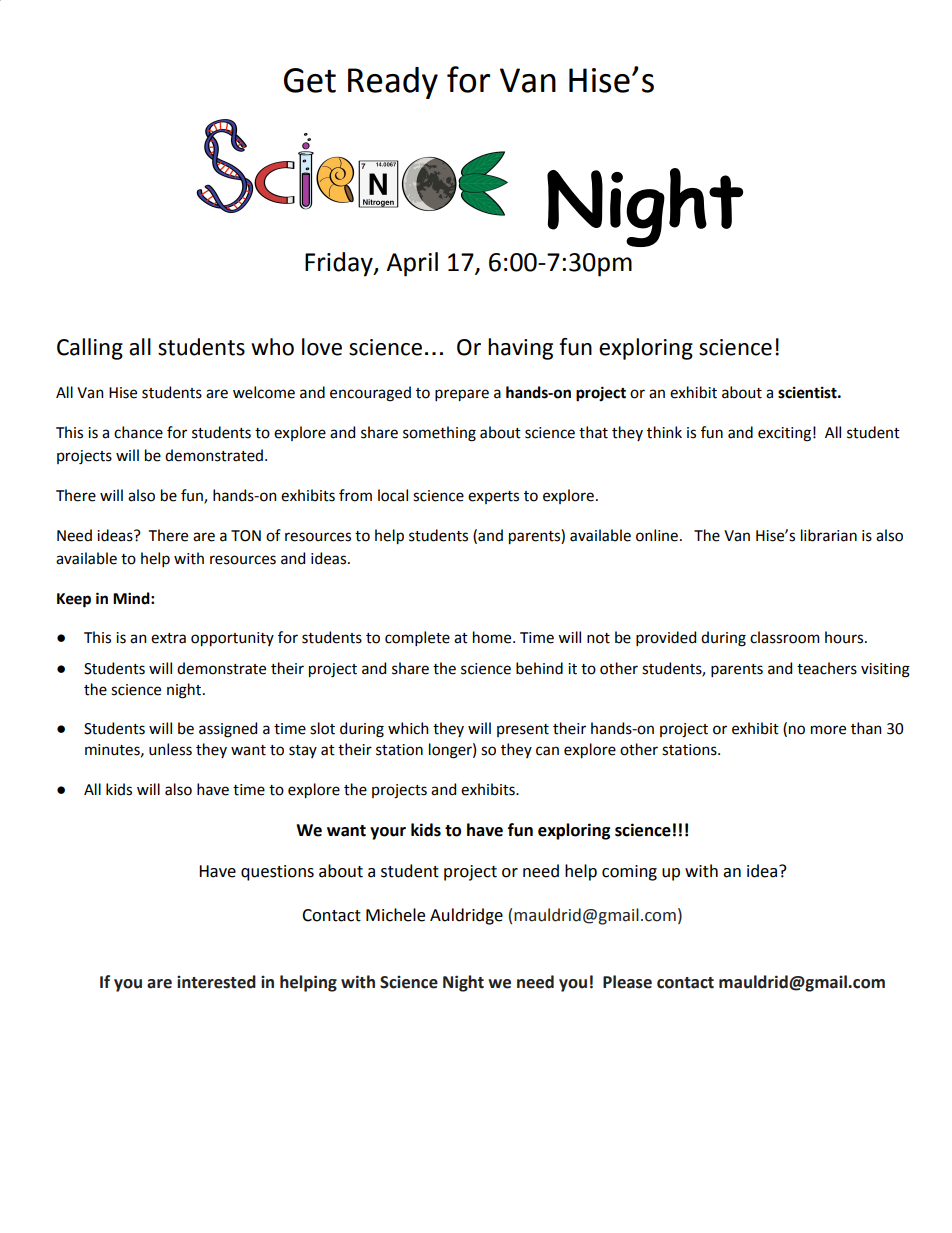 This page has width=952, height=1233. I want to click on Please, so click(627, 982).
